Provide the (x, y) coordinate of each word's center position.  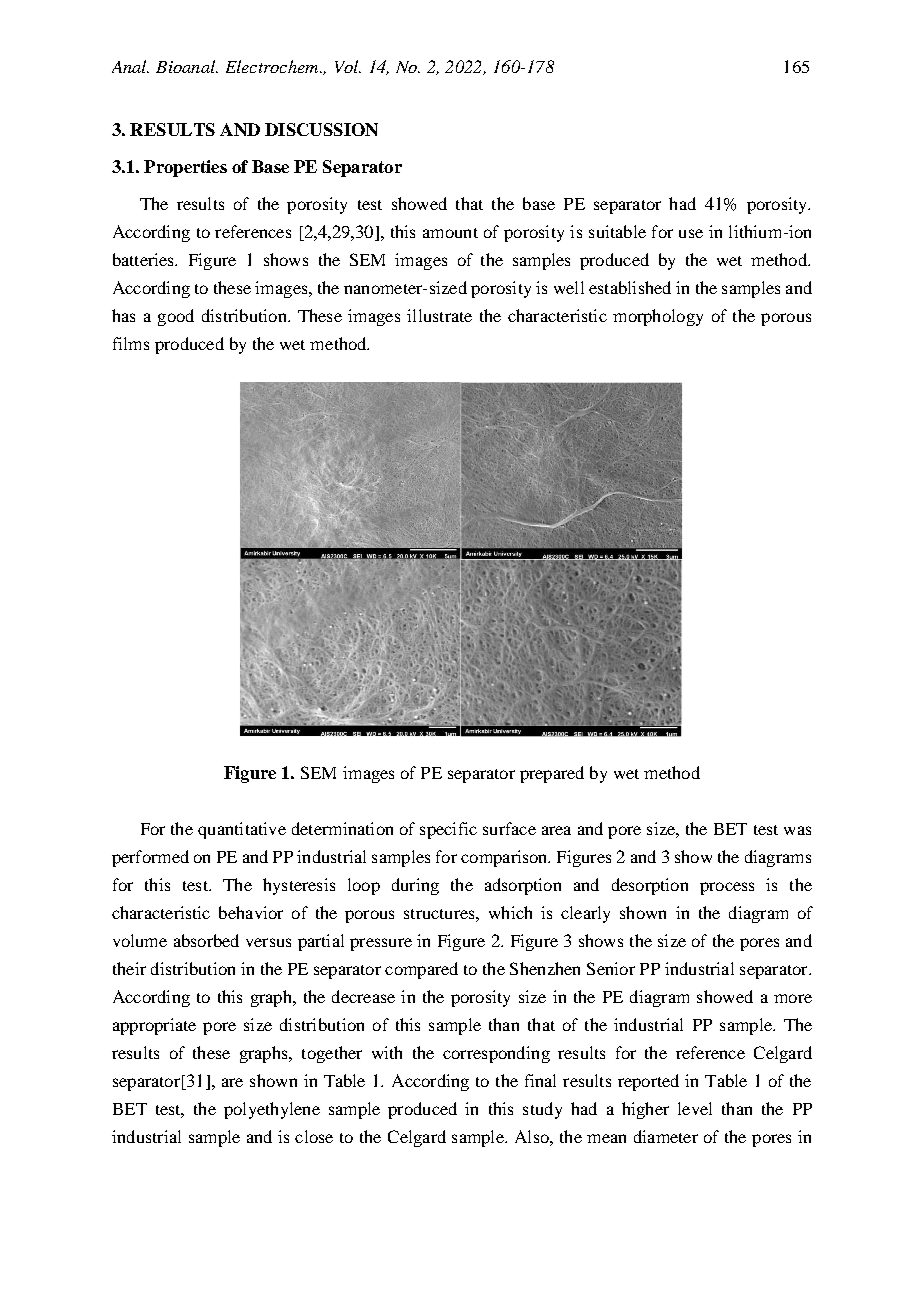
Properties (185, 168)
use (691, 233)
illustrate (439, 315)
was (797, 830)
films (131, 343)
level (695, 1108)
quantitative (242, 830)
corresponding (496, 1054)
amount (450, 233)
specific (448, 830)
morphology (658, 317)
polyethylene (272, 1110)
